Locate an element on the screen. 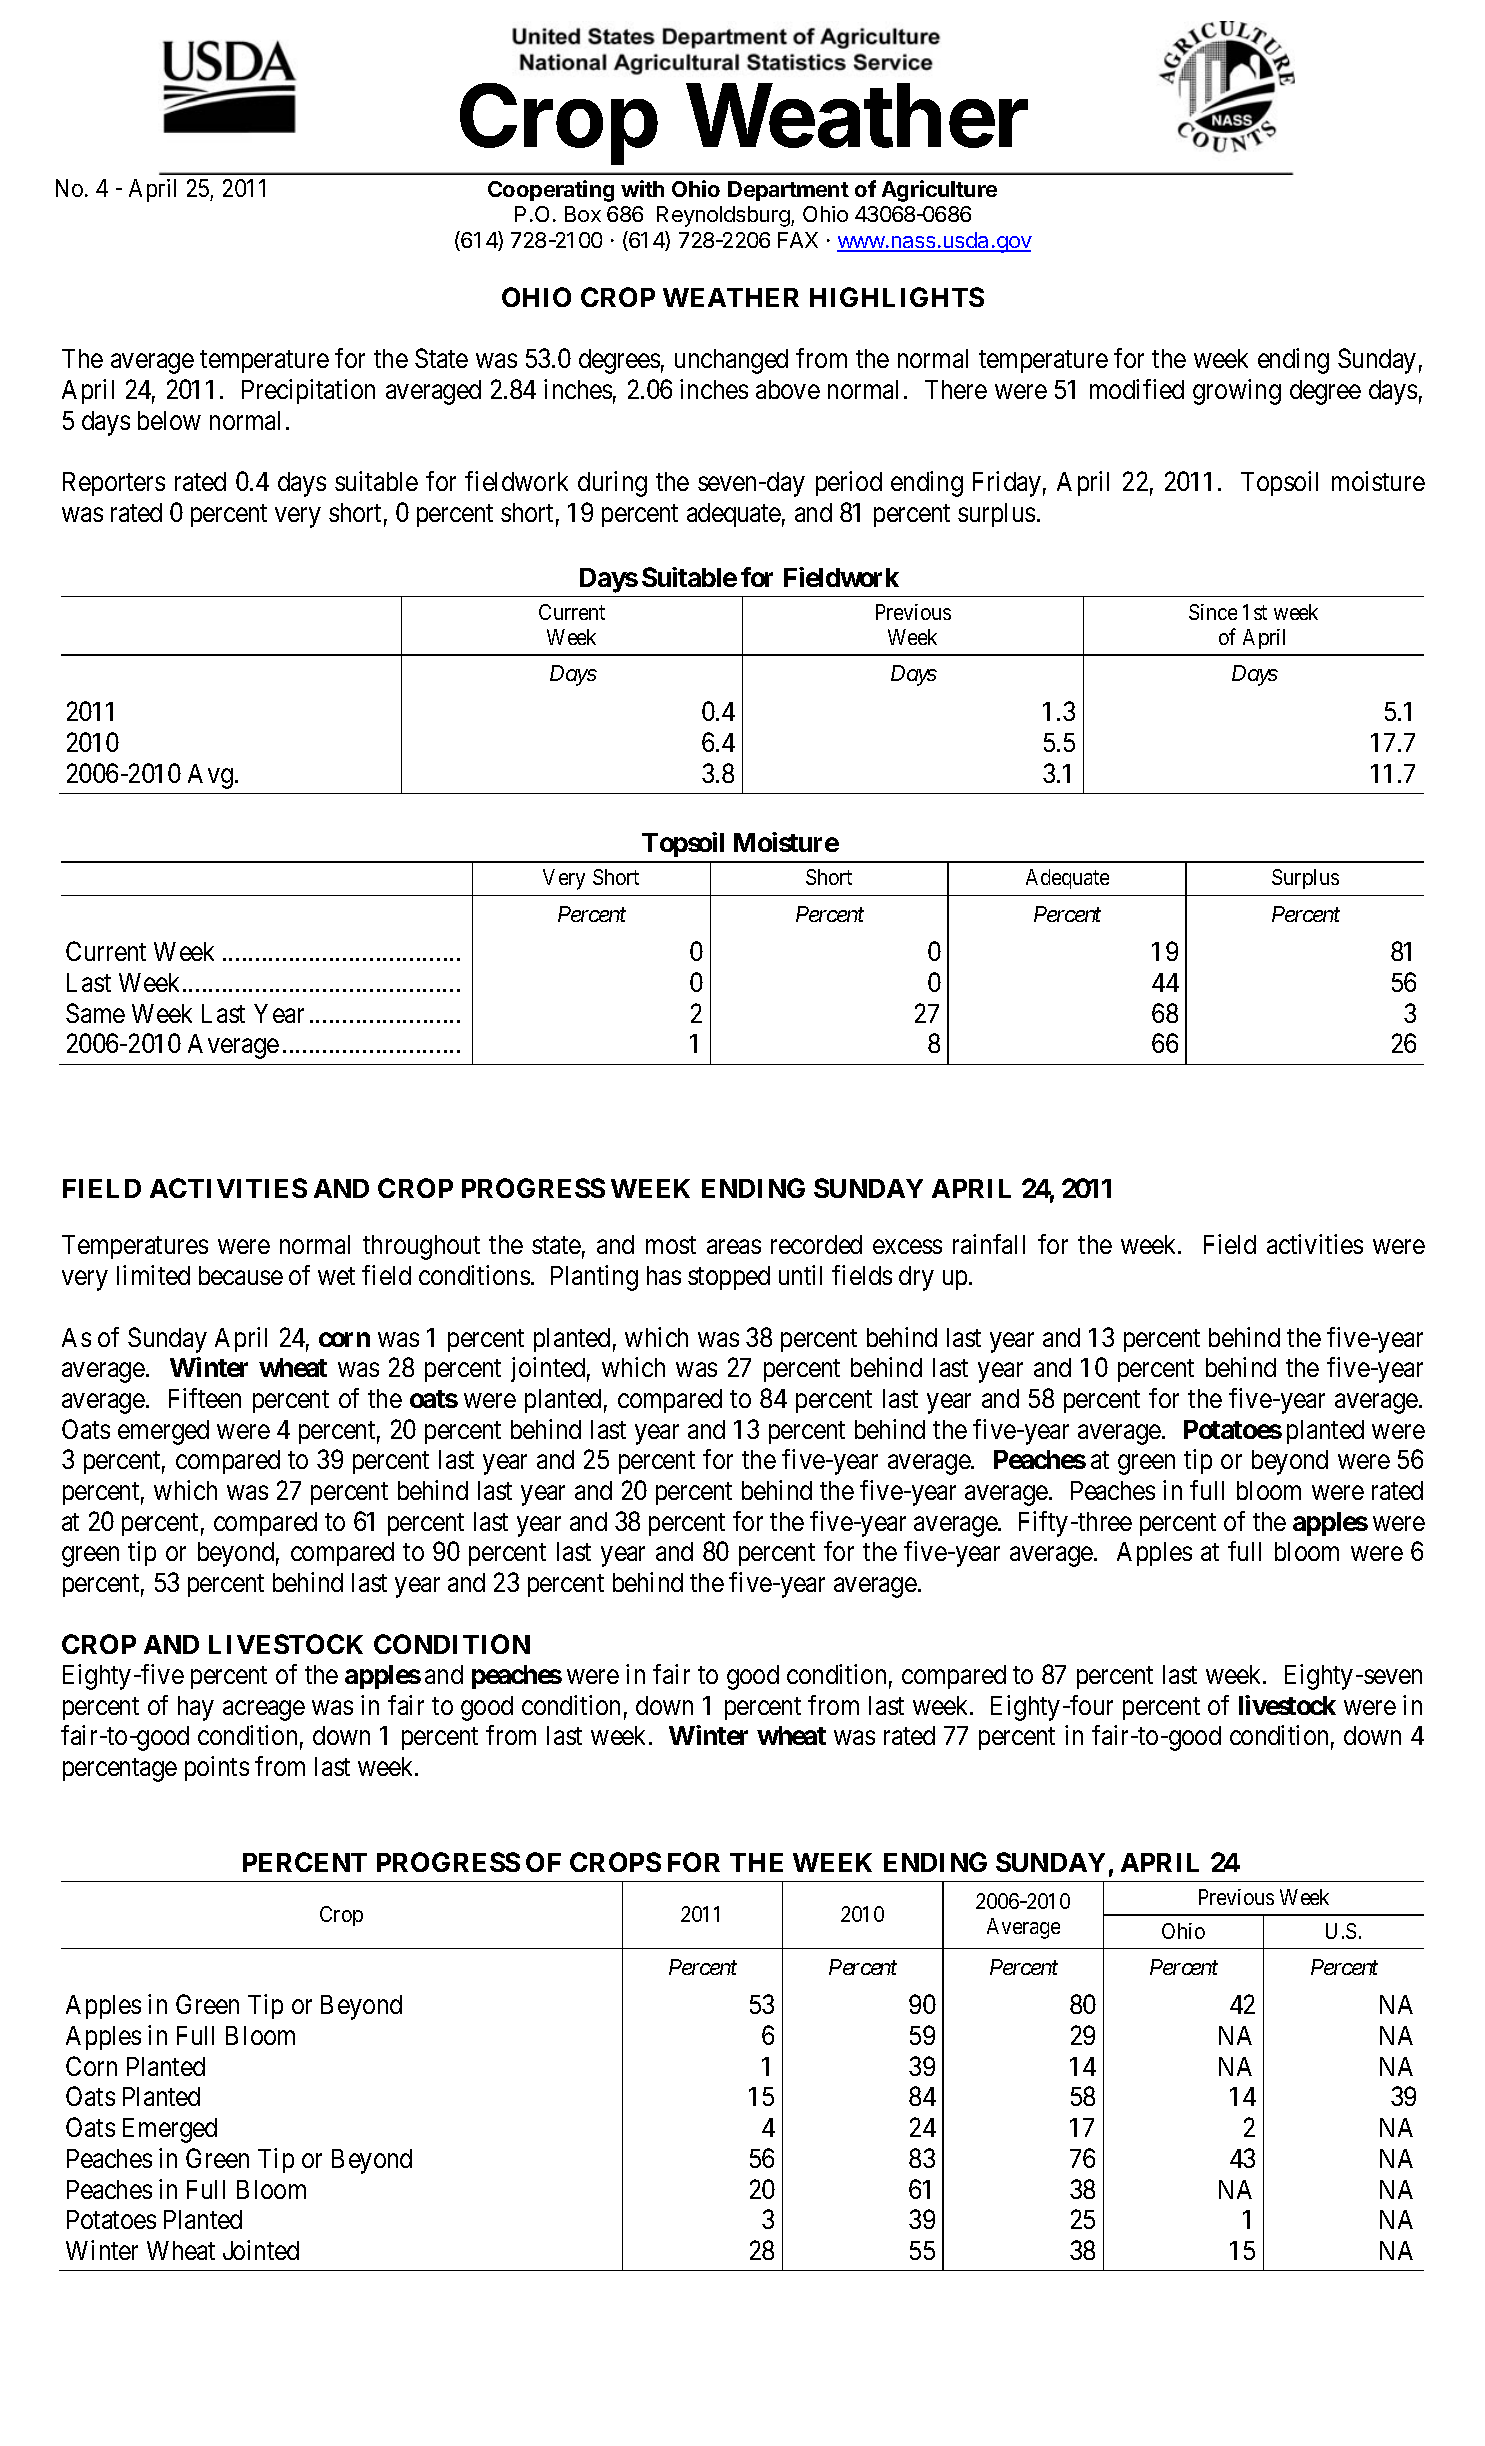 This screenshot has width=1485, height=2446. points is located at coordinates (217, 1768).
